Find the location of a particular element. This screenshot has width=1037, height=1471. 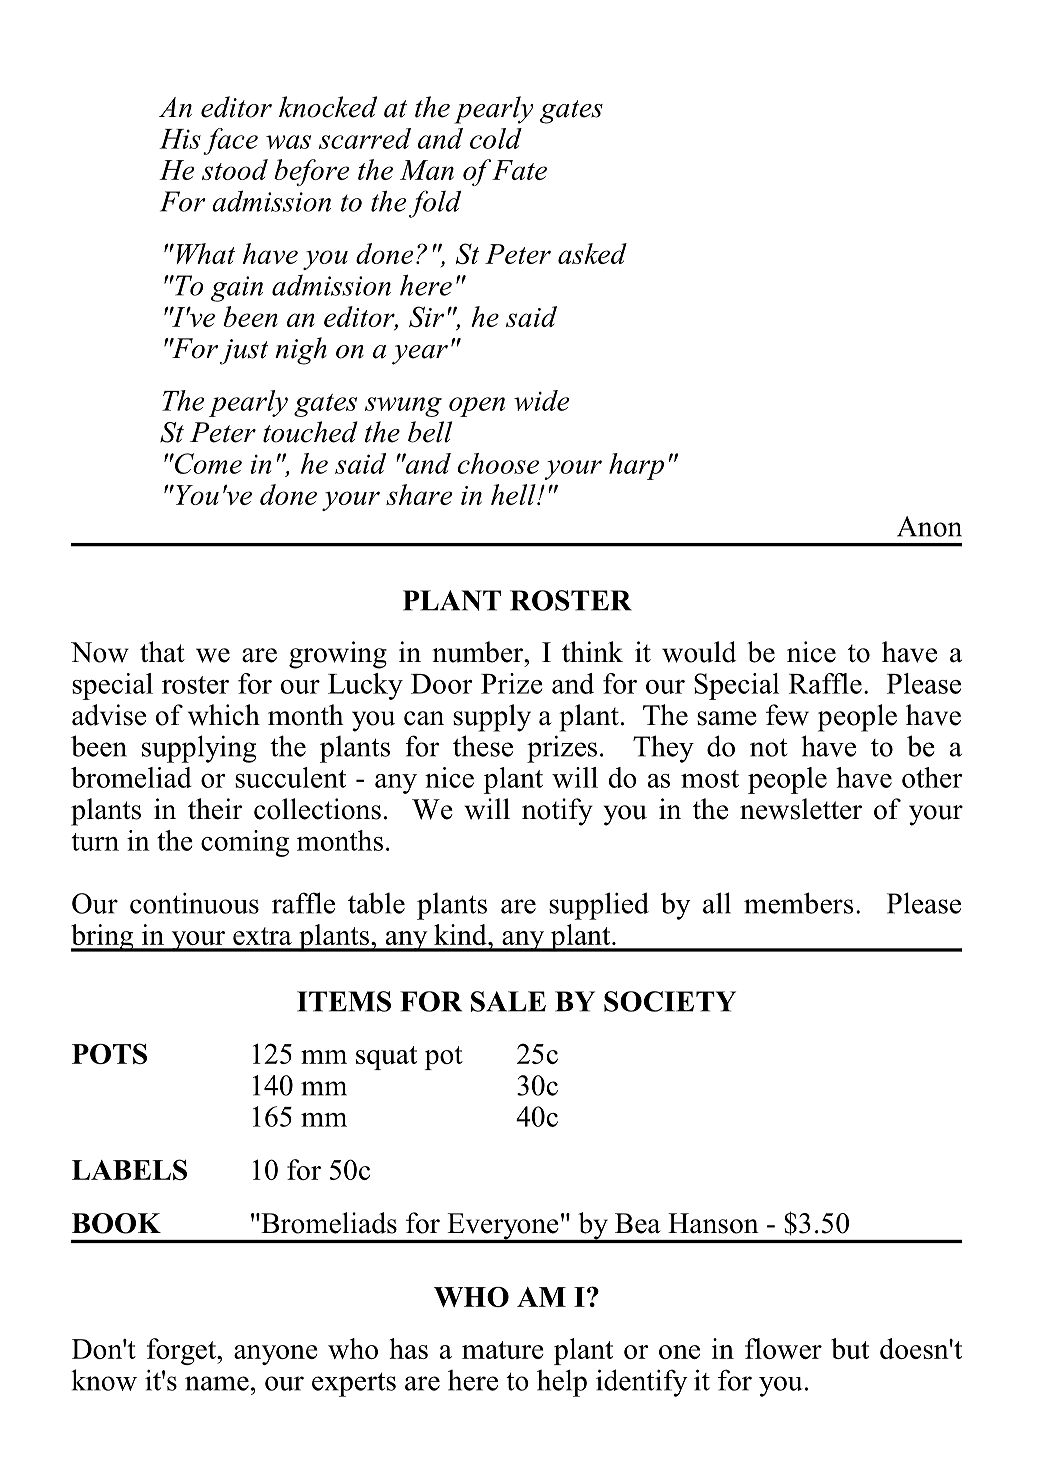

mature is located at coordinates (502, 1350).
